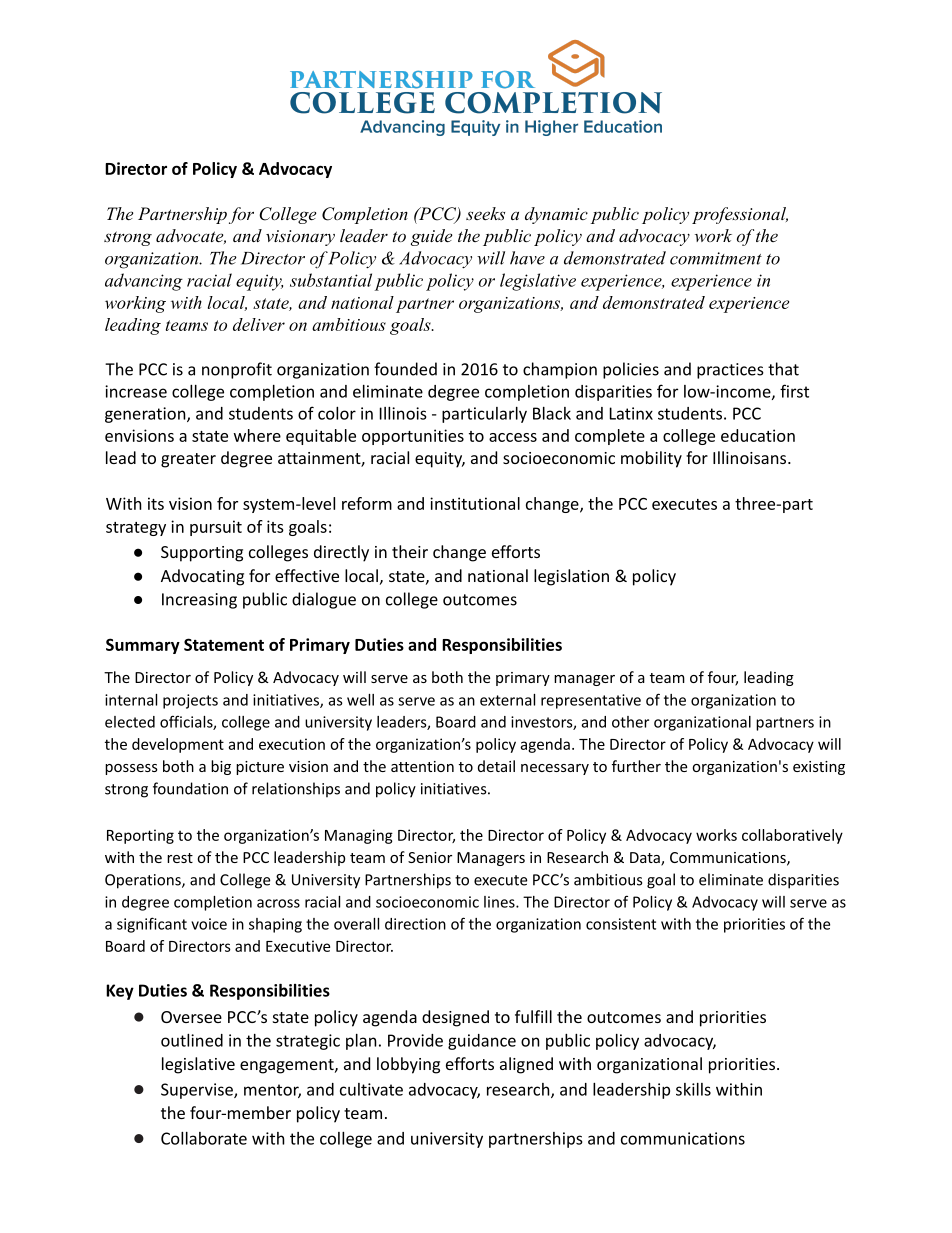  Describe the element at coordinates (651, 459) in the page. I see `mobility` at that location.
